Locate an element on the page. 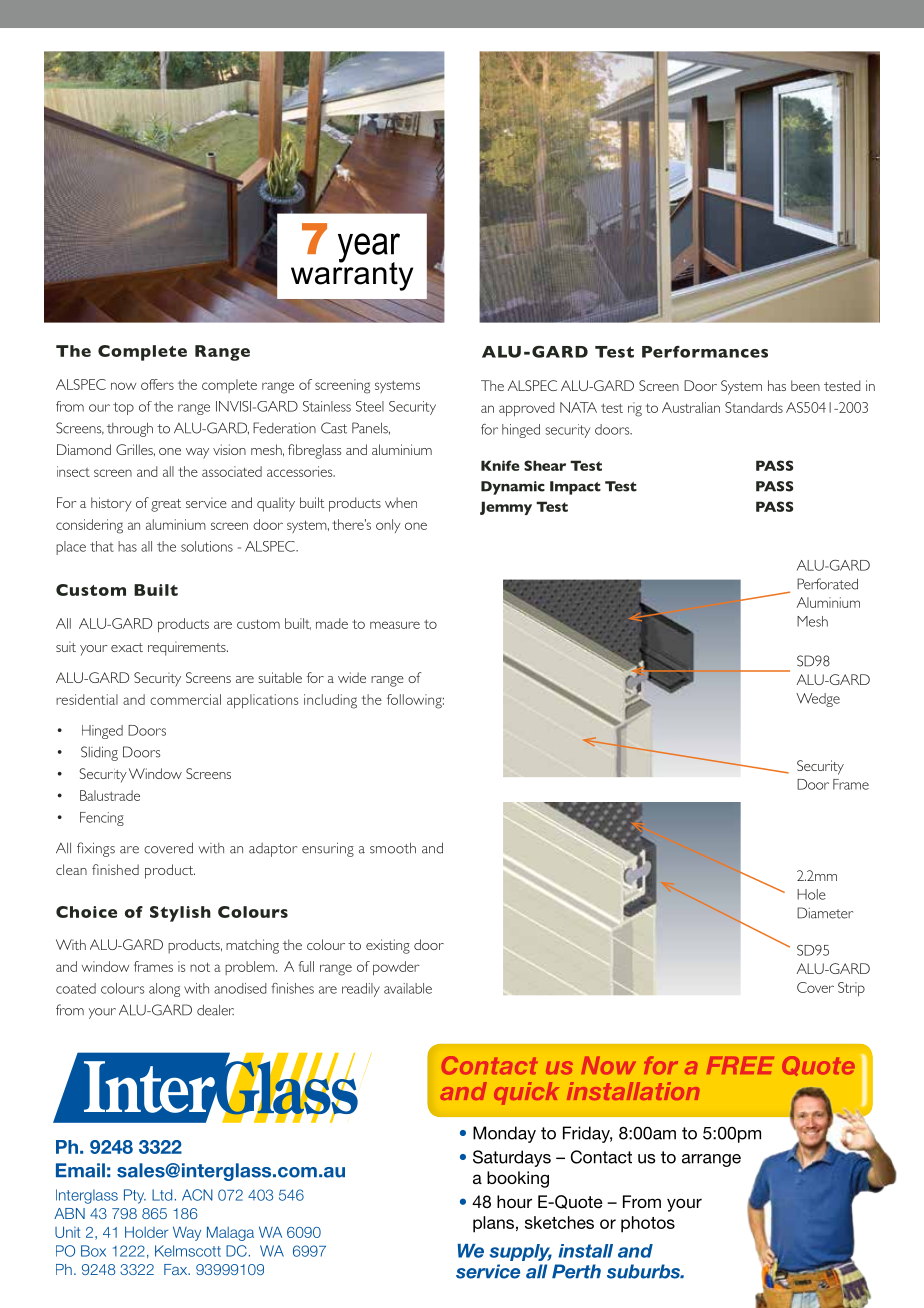 Image resolution: width=924 pixels, height=1308 pixels. Hole is located at coordinates (811, 894).
